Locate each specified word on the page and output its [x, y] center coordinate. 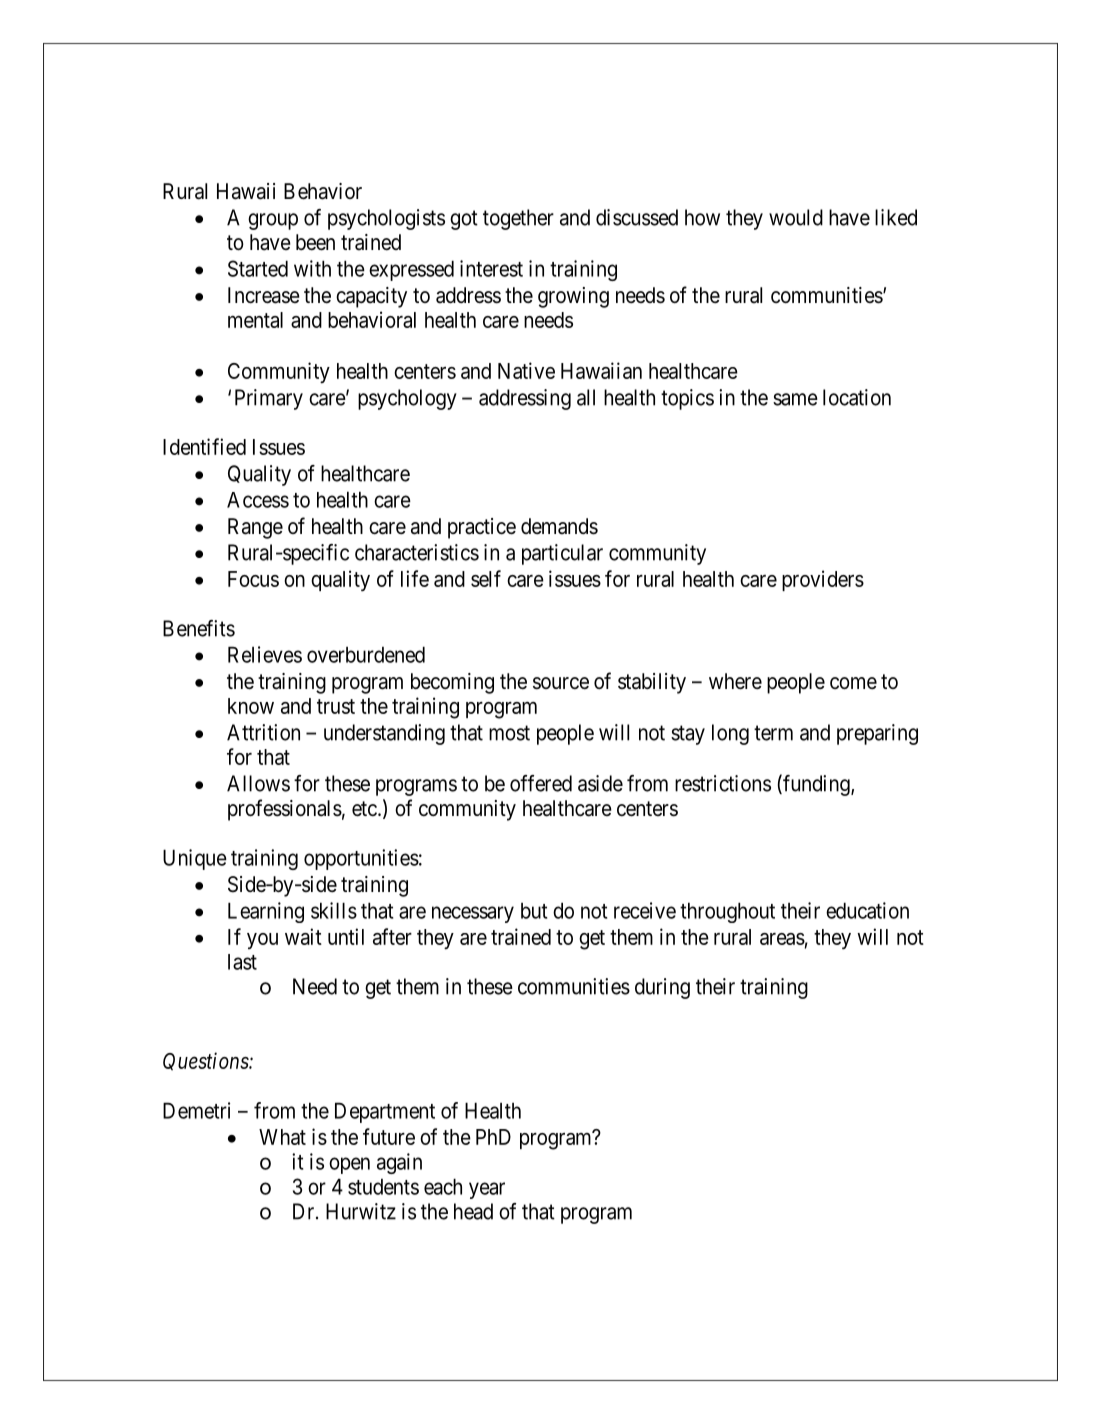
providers [823, 580]
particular [562, 554]
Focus [253, 579]
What [282, 1137]
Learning [266, 912]
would [796, 217]
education [867, 910]
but [534, 911]
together [518, 219]
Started [258, 268]
